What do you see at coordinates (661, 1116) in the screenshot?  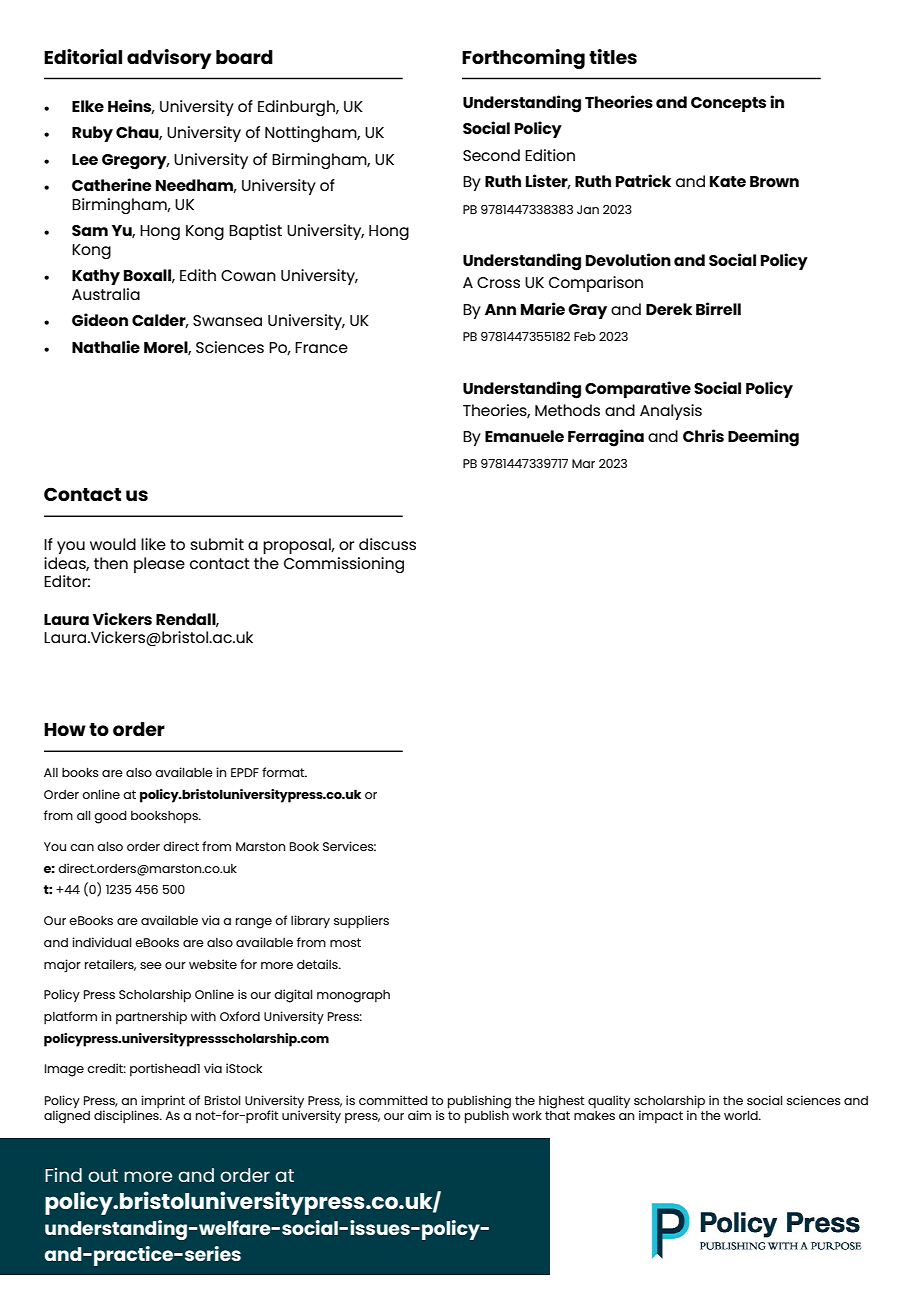 I see `impact` at bounding box center [661, 1116].
